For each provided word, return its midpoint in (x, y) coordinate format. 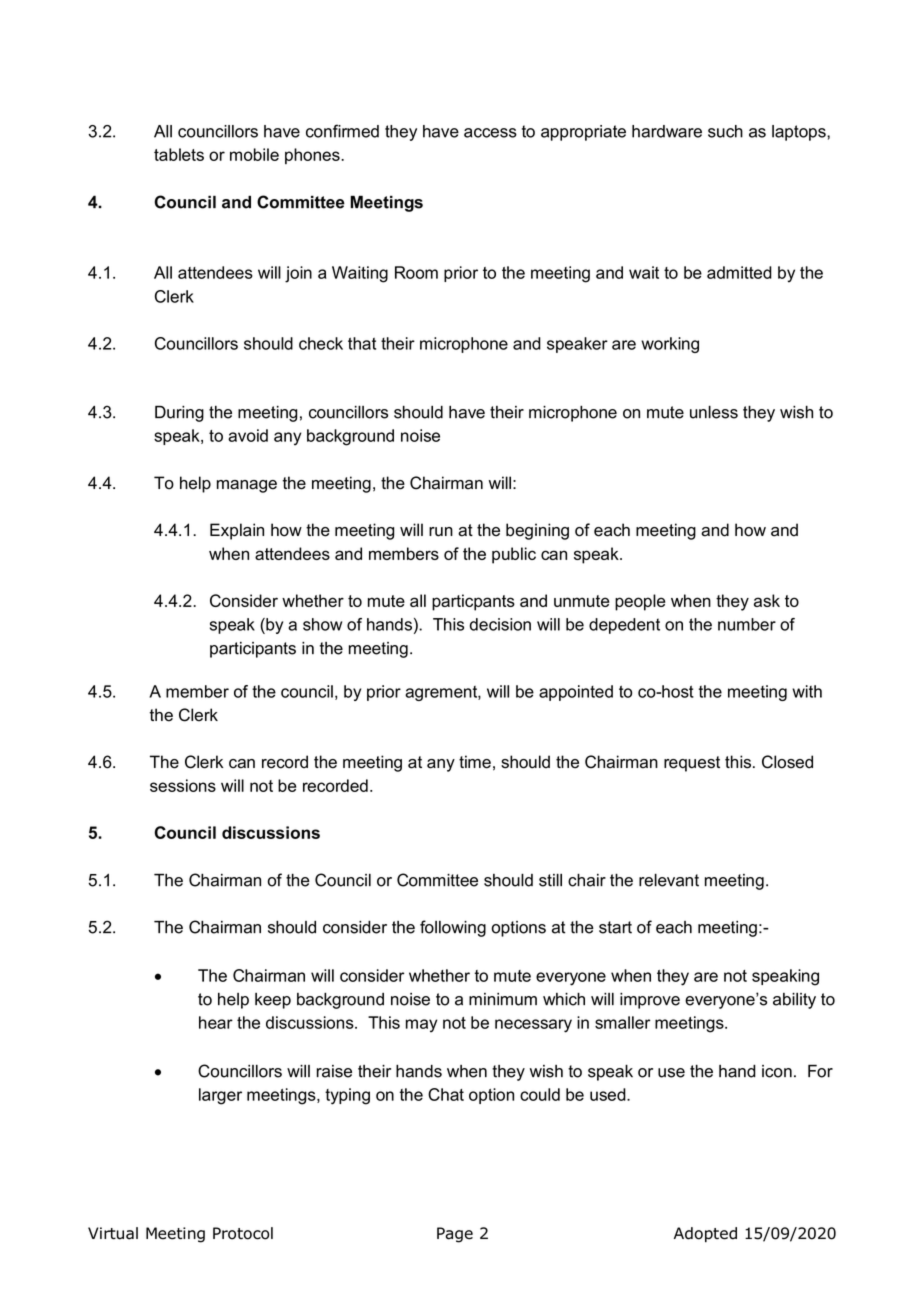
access (490, 133)
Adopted (705, 1234)
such (725, 131)
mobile (254, 154)
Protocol (243, 1233)
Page (455, 1235)
